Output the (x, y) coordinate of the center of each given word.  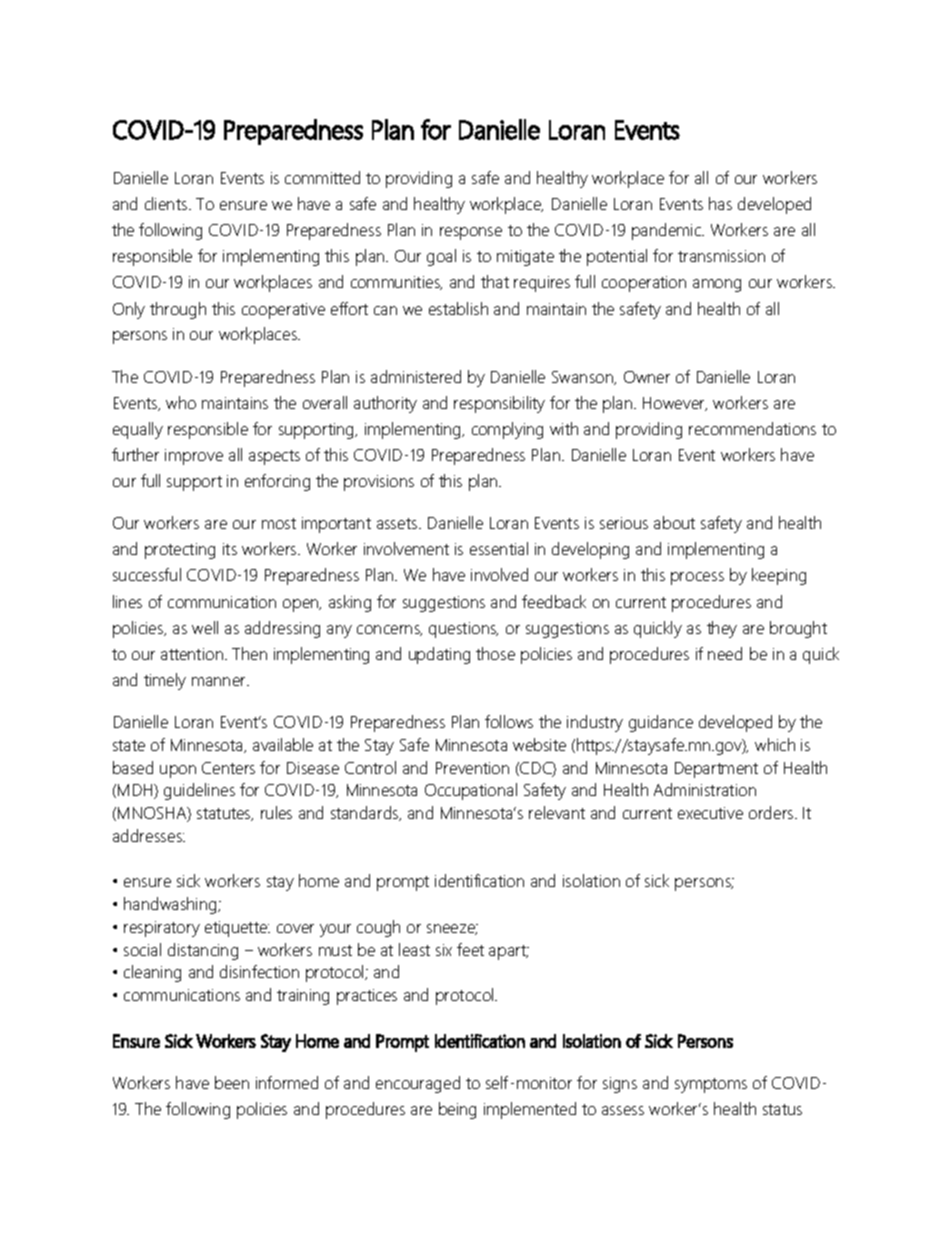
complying (507, 430)
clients (167, 203)
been (232, 1082)
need (725, 653)
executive (710, 813)
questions (463, 630)
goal (441, 257)
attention (193, 654)
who (181, 402)
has (720, 203)
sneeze (452, 929)
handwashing (171, 905)
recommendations (752, 428)
